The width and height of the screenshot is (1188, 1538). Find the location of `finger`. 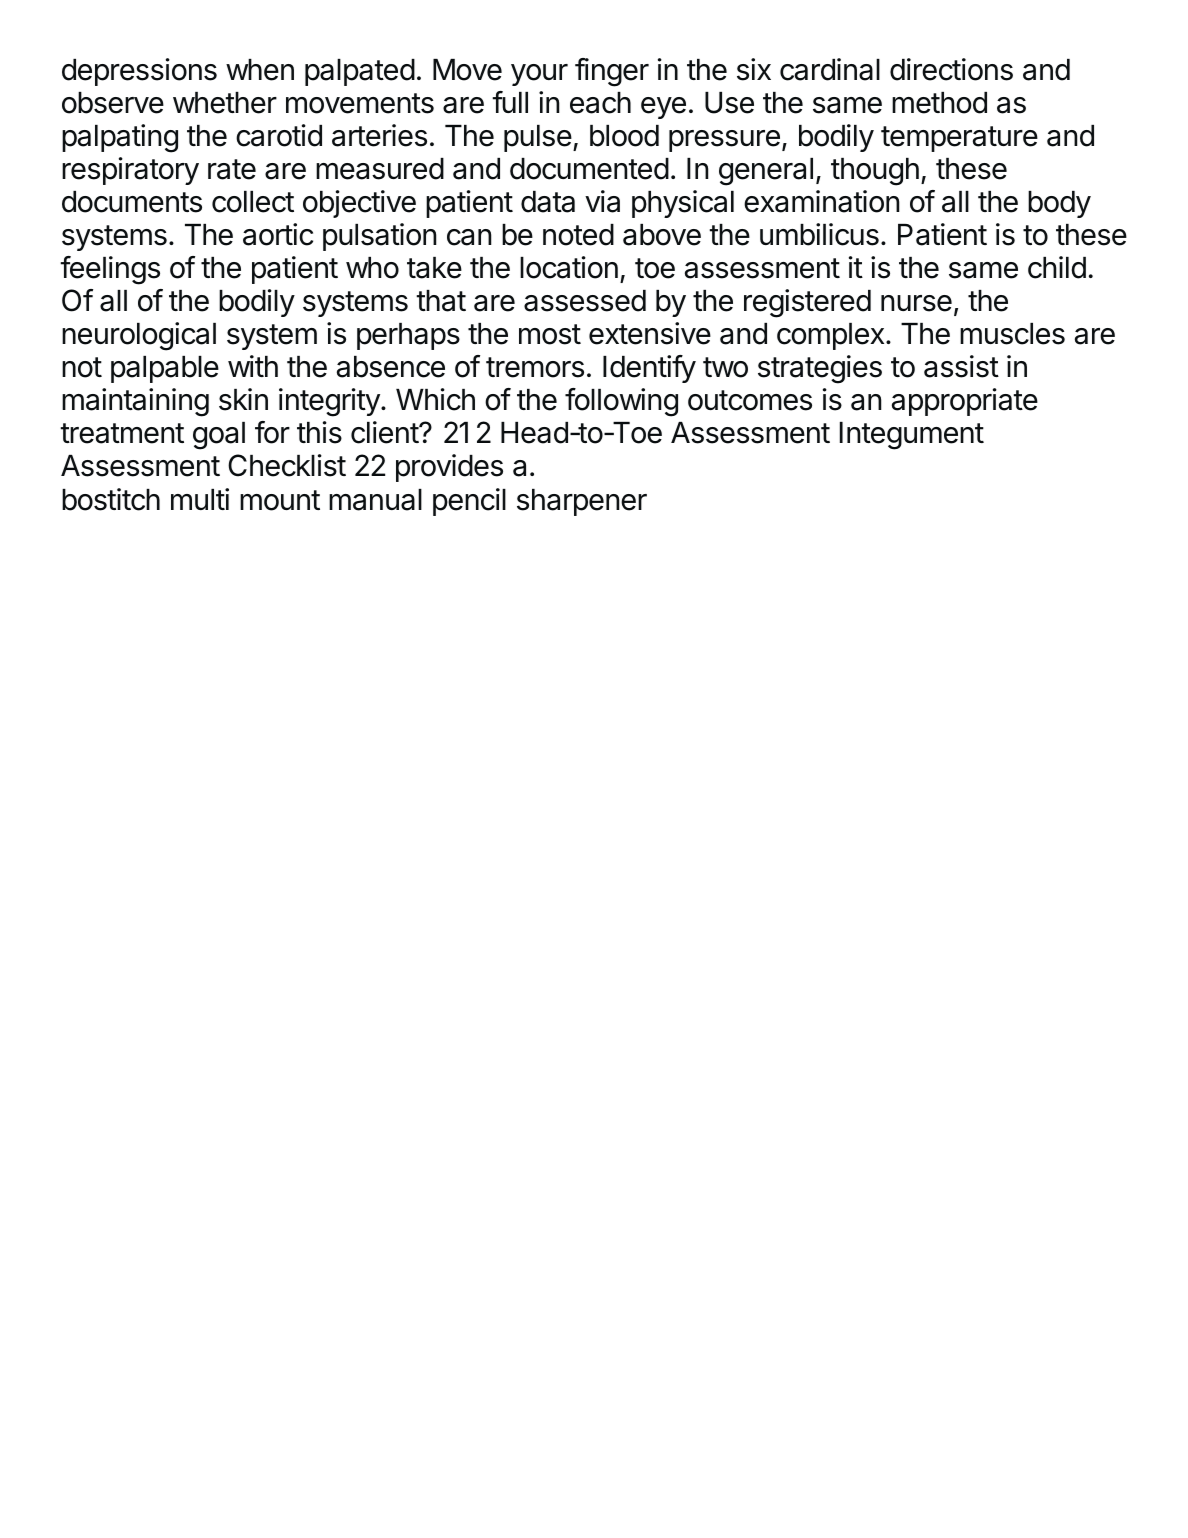

finger is located at coordinates (612, 72).
